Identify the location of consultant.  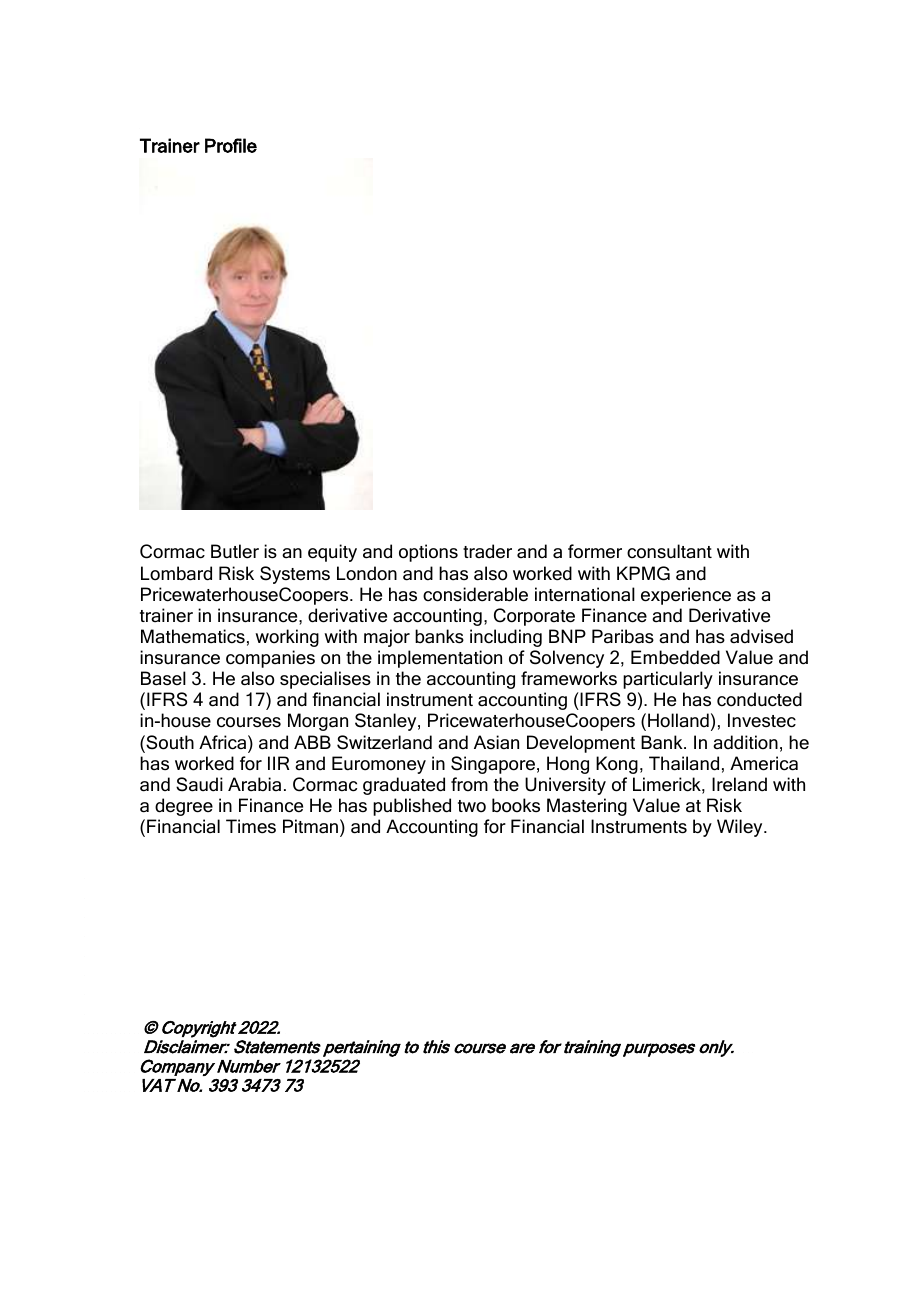
(669, 551).
